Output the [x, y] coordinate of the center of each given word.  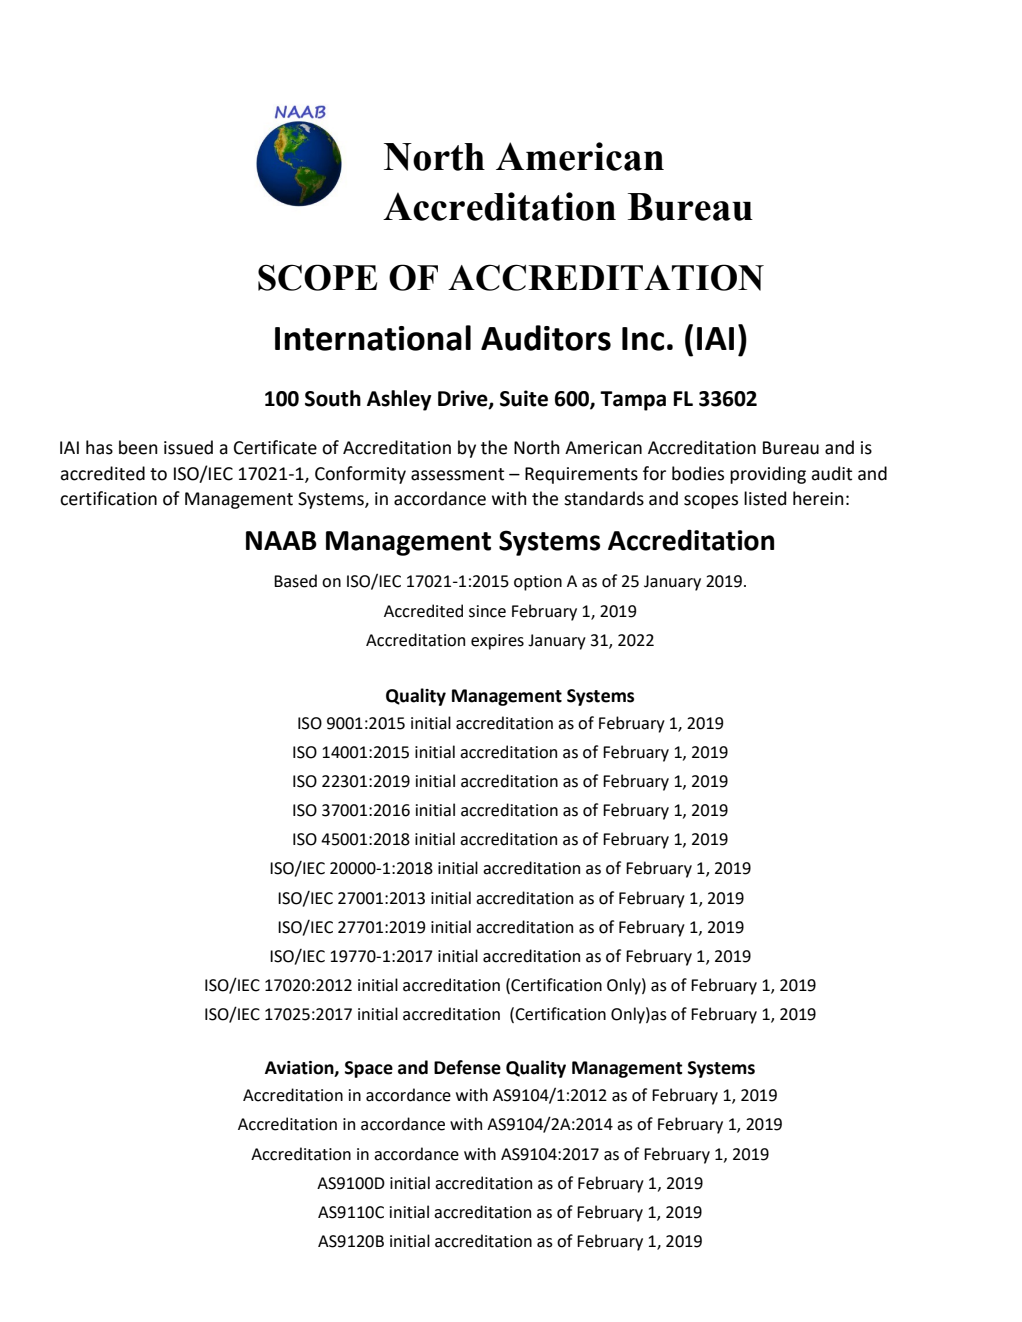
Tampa [633, 401]
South [333, 398]
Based [295, 581]
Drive [464, 399]
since [487, 611]
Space [369, 1069]
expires [497, 642]
